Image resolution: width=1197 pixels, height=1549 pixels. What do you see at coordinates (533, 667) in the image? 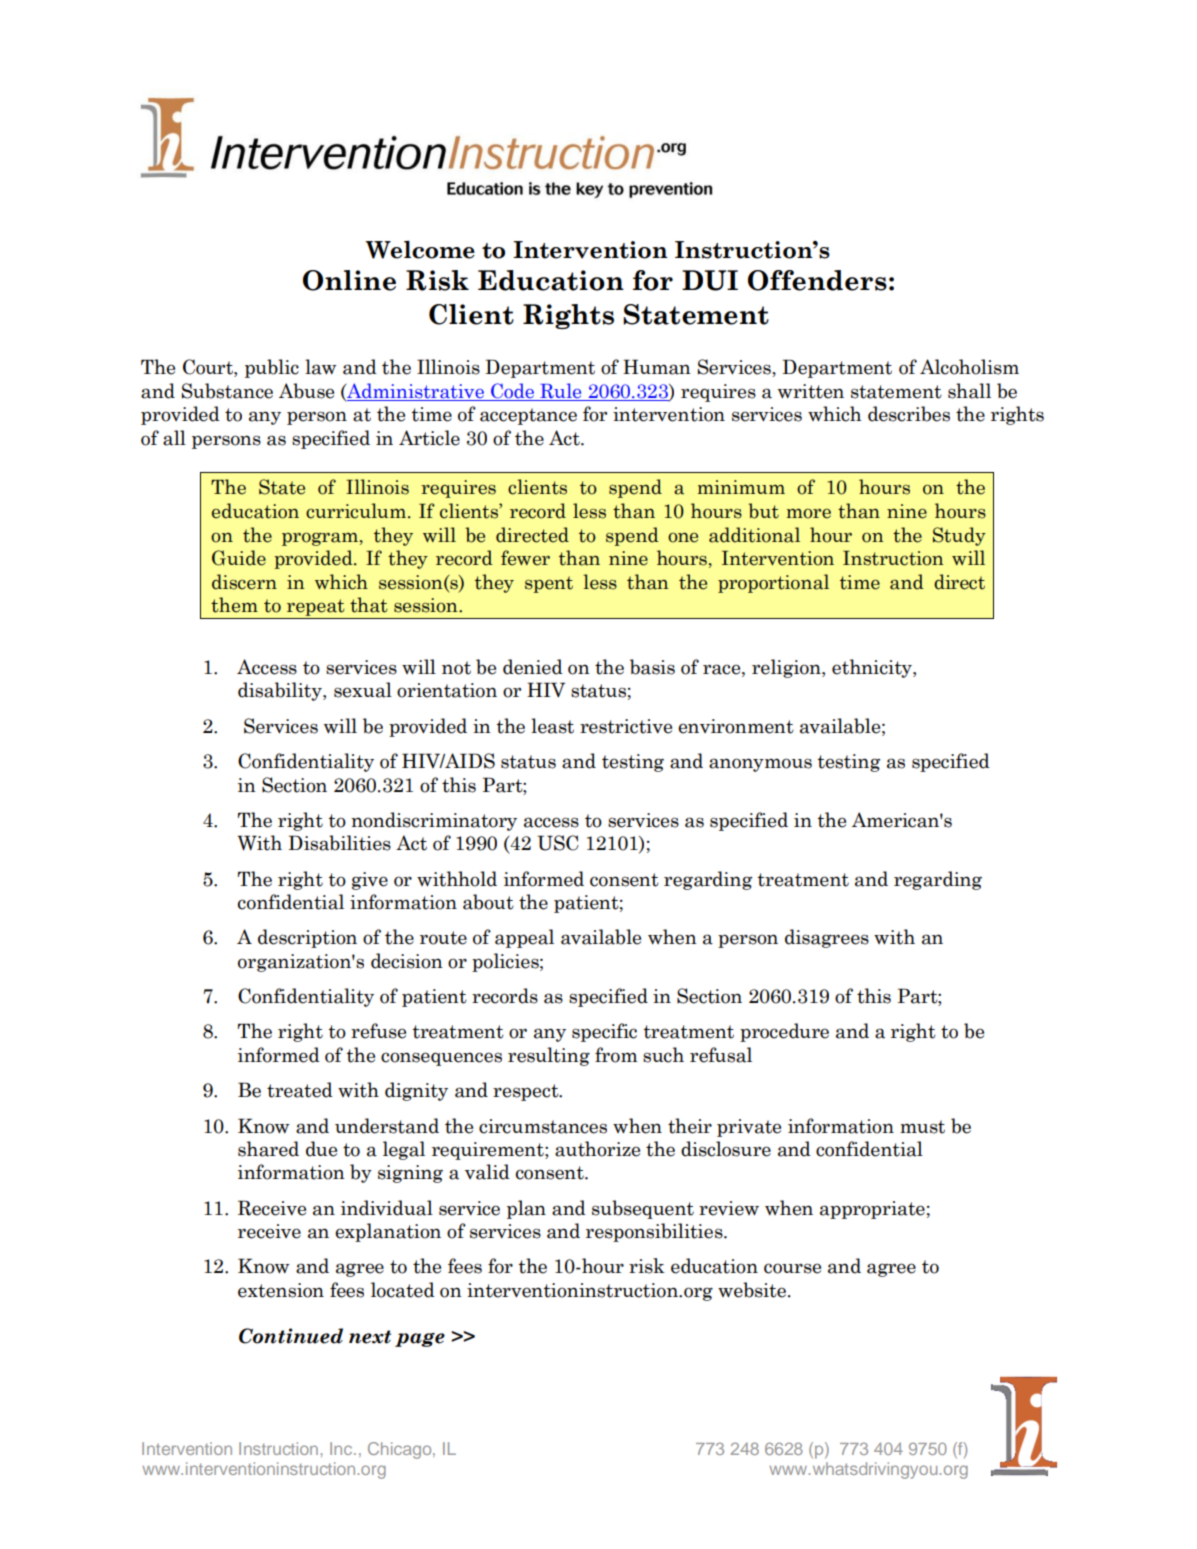
I see `denied` at bounding box center [533, 667].
